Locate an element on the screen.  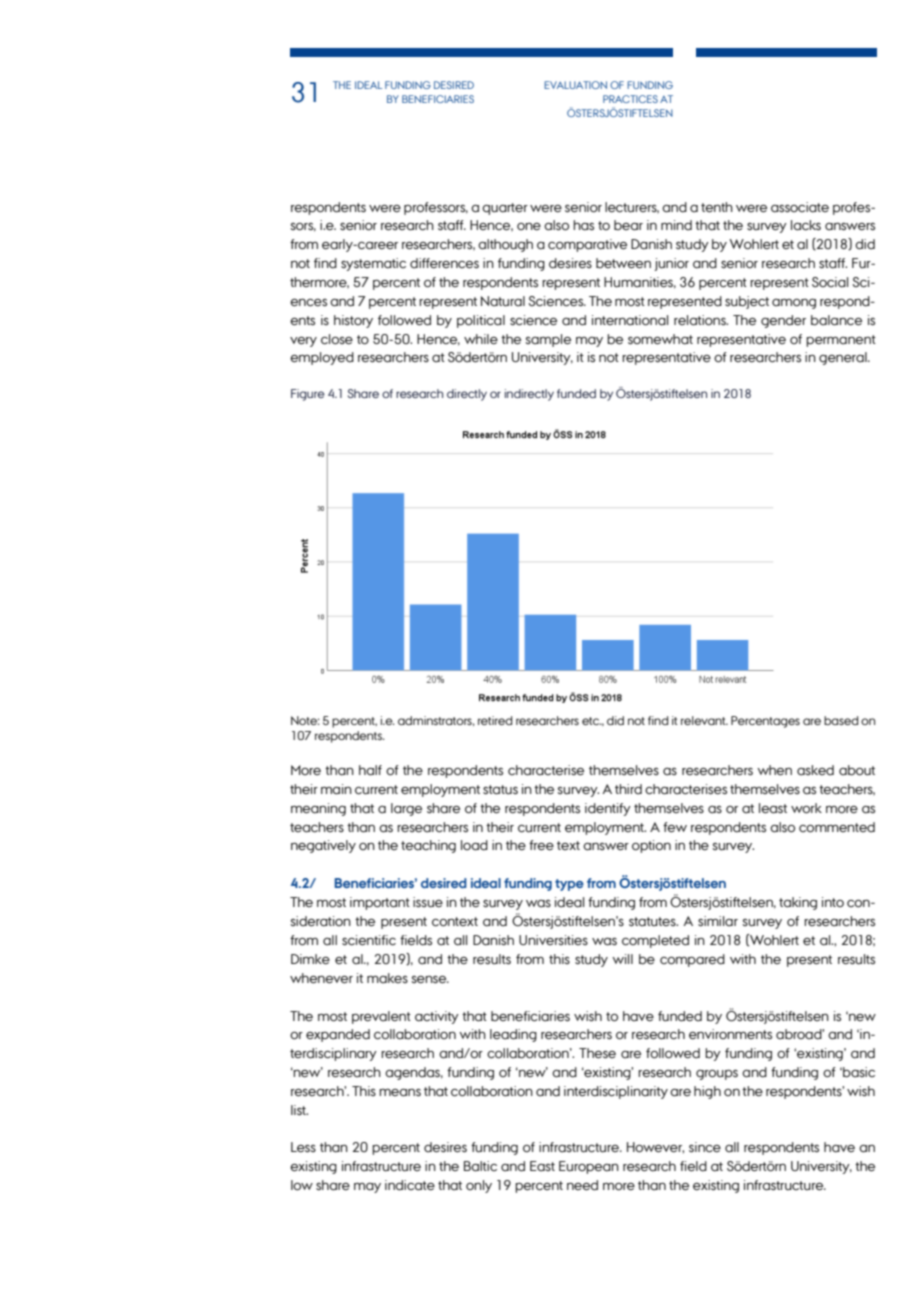
indicate is located at coordinates (410, 1185).
